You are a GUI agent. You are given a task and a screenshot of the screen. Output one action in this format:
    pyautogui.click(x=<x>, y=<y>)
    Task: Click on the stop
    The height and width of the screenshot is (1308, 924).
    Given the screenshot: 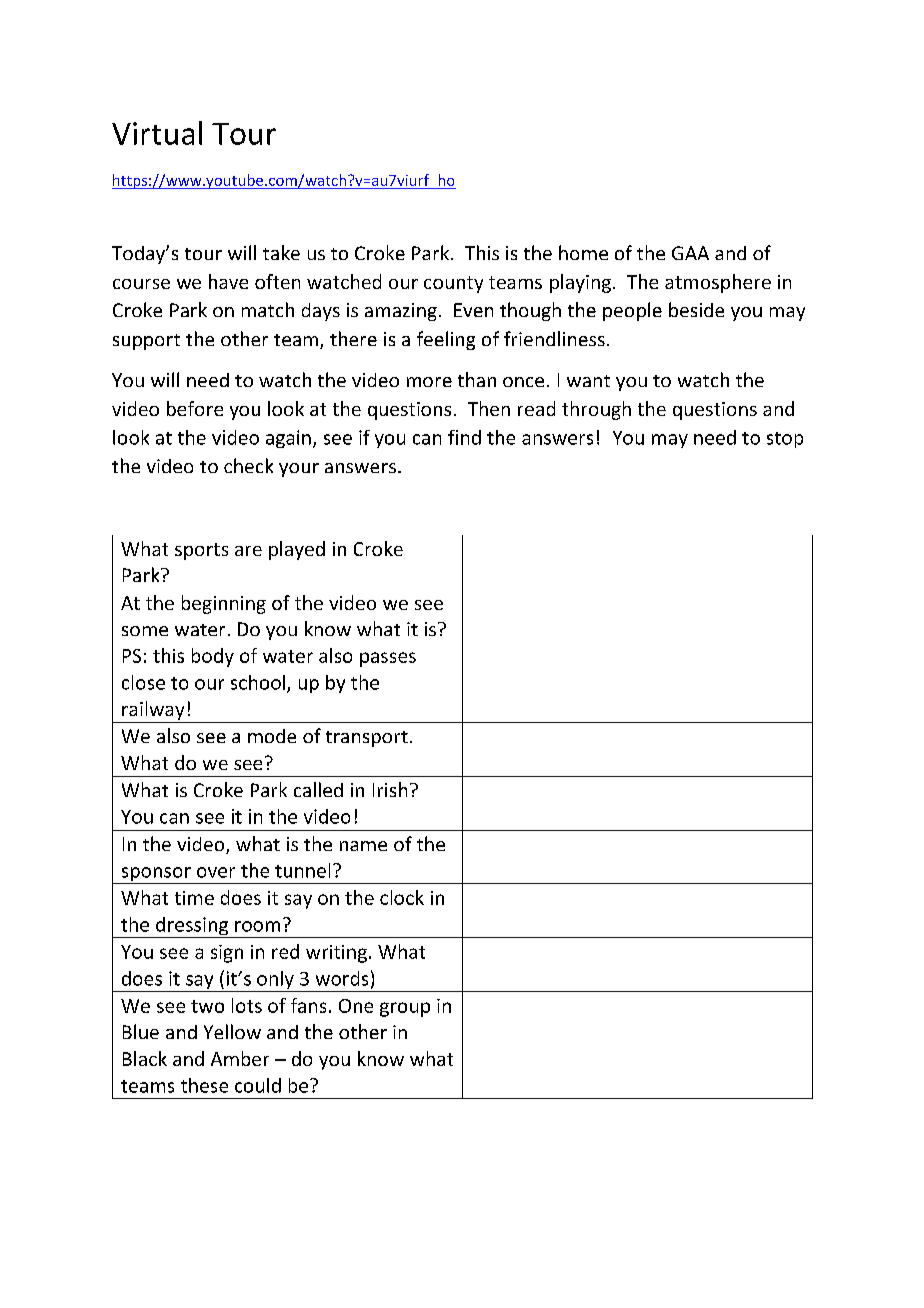 What is the action you would take?
    pyautogui.click(x=785, y=440)
